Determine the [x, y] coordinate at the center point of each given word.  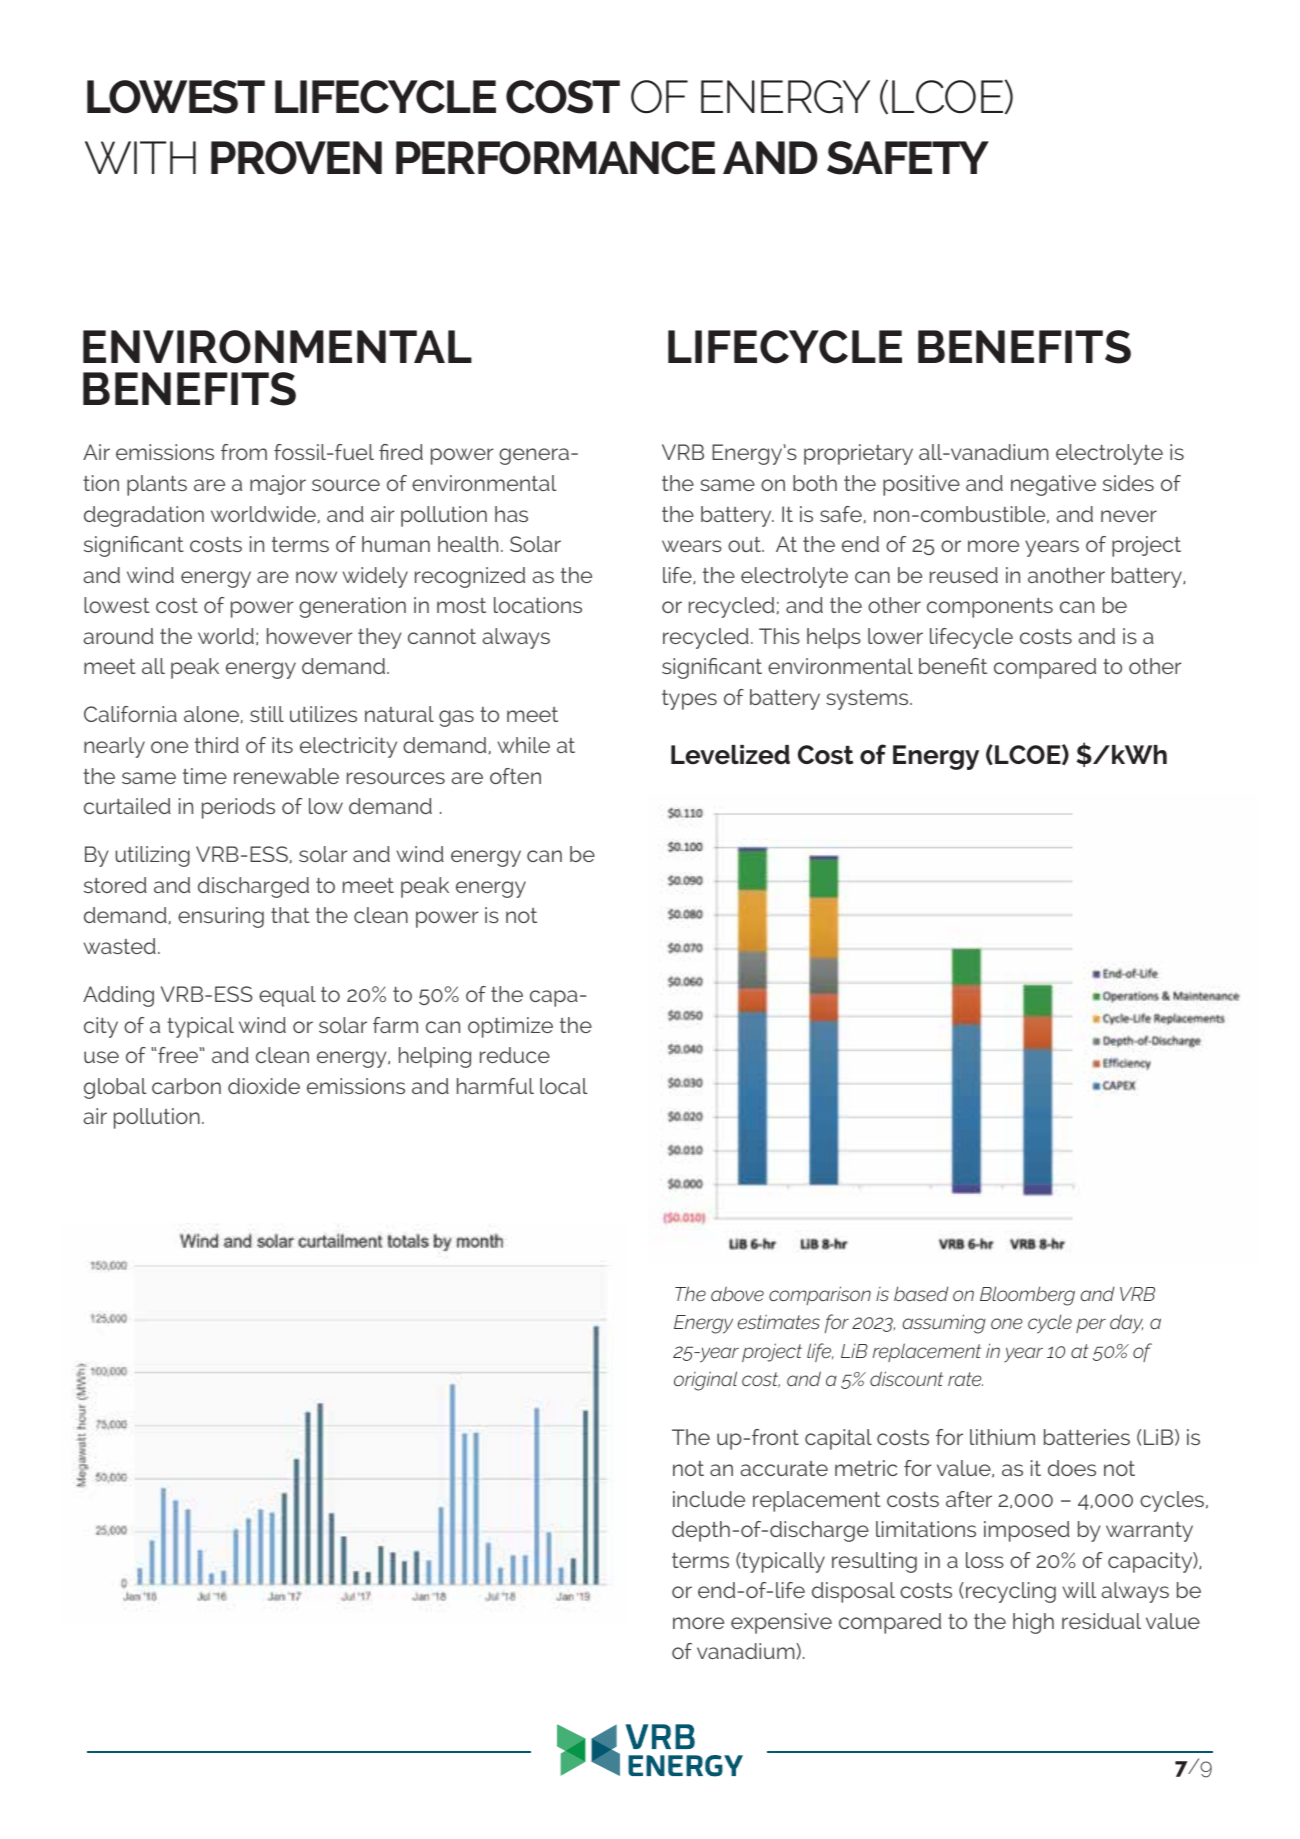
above [737, 1293]
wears [692, 546]
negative [1053, 485]
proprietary [858, 454]
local [564, 1086]
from [244, 452]
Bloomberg [1027, 1296]
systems [868, 700]
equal [287, 996]
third [217, 745]
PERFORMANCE [555, 158]
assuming [944, 1324]
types [689, 700]
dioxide [264, 1086]
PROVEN [296, 157]
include [709, 1499]
